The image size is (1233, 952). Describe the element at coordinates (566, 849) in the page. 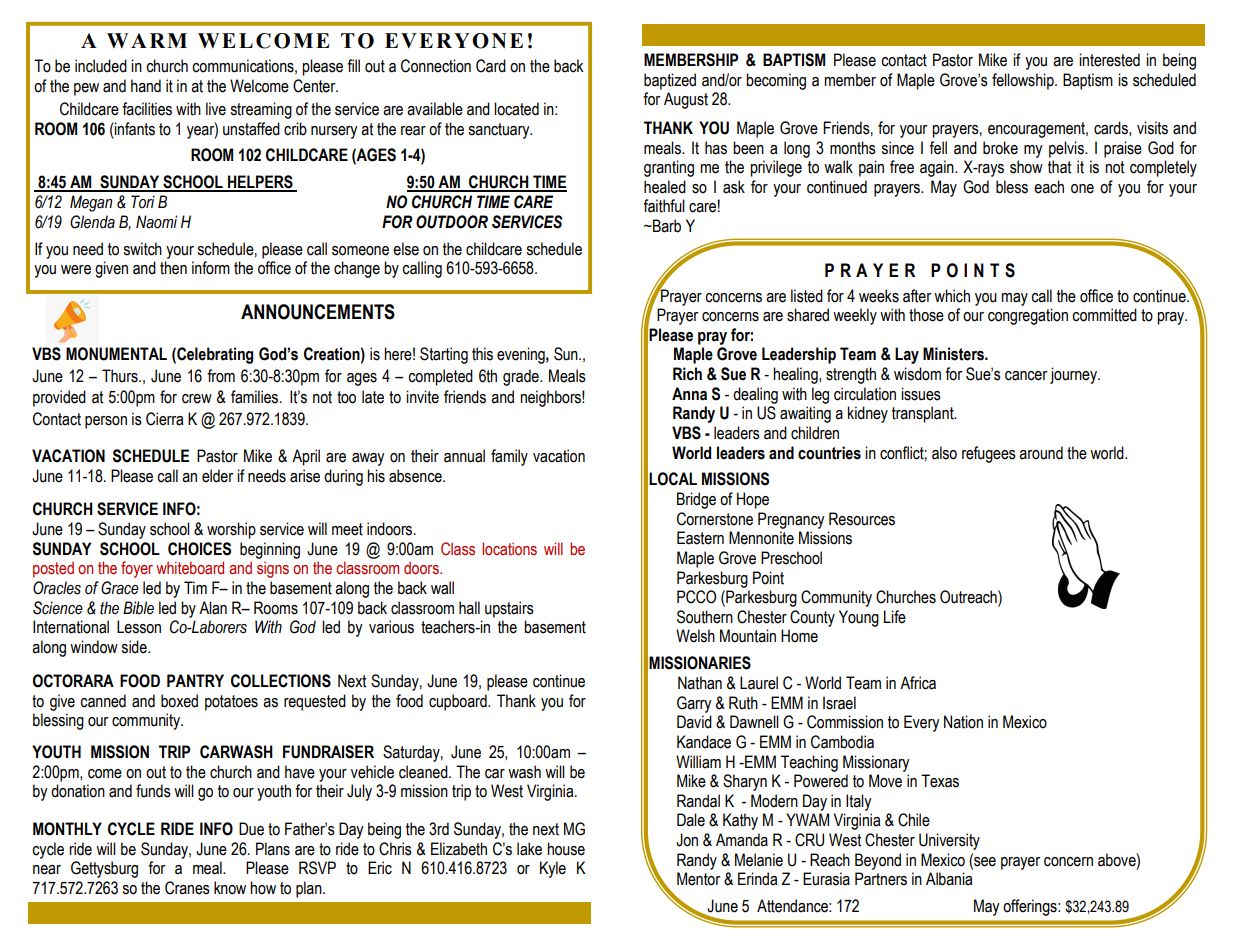

I see `house` at that location.
